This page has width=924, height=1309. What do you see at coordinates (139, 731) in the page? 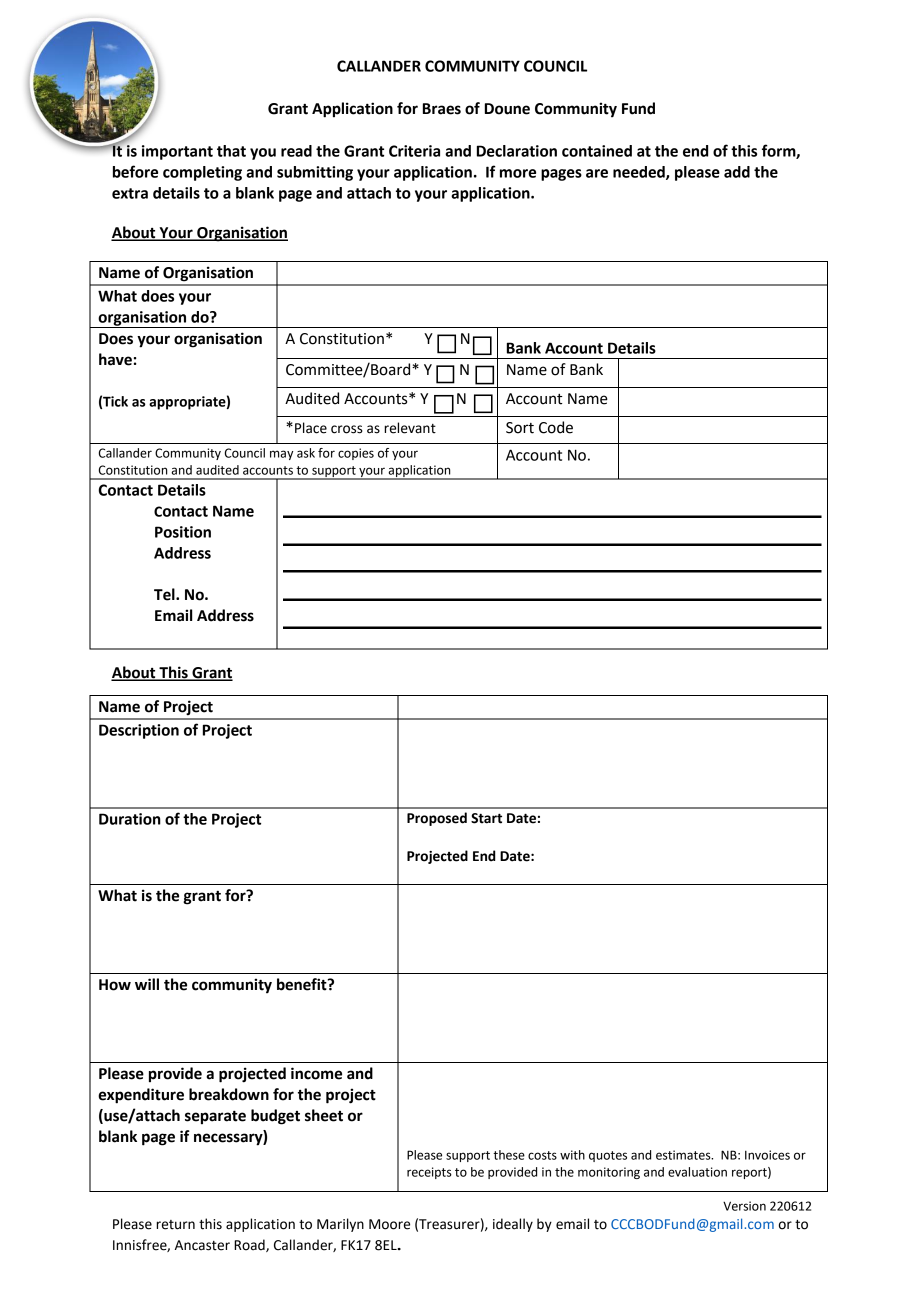
I see `Description` at bounding box center [139, 731].
